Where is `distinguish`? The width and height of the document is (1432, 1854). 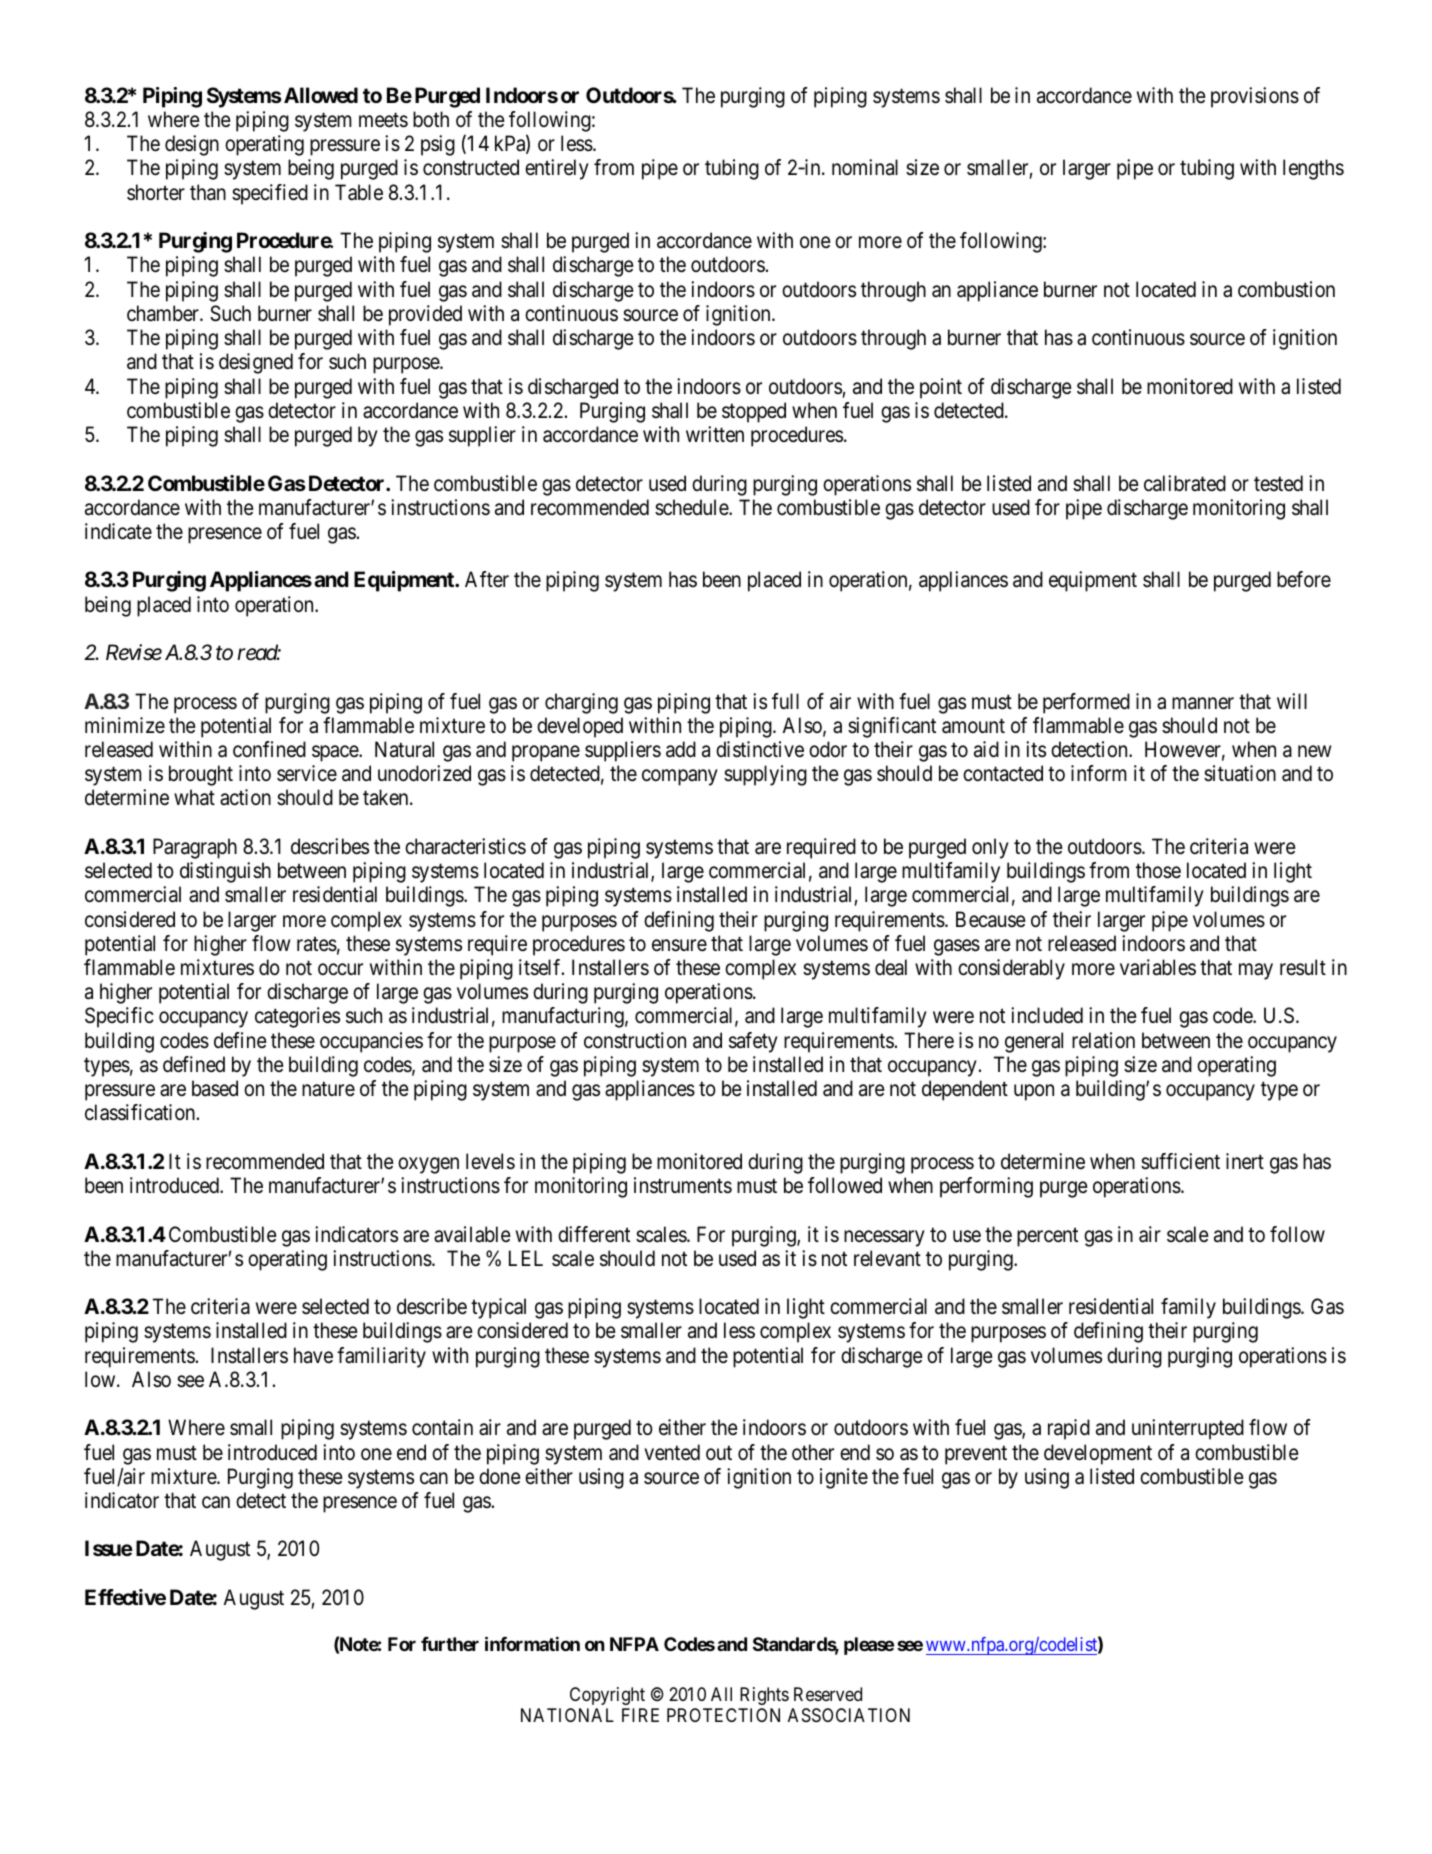 distinguish is located at coordinates (225, 872).
